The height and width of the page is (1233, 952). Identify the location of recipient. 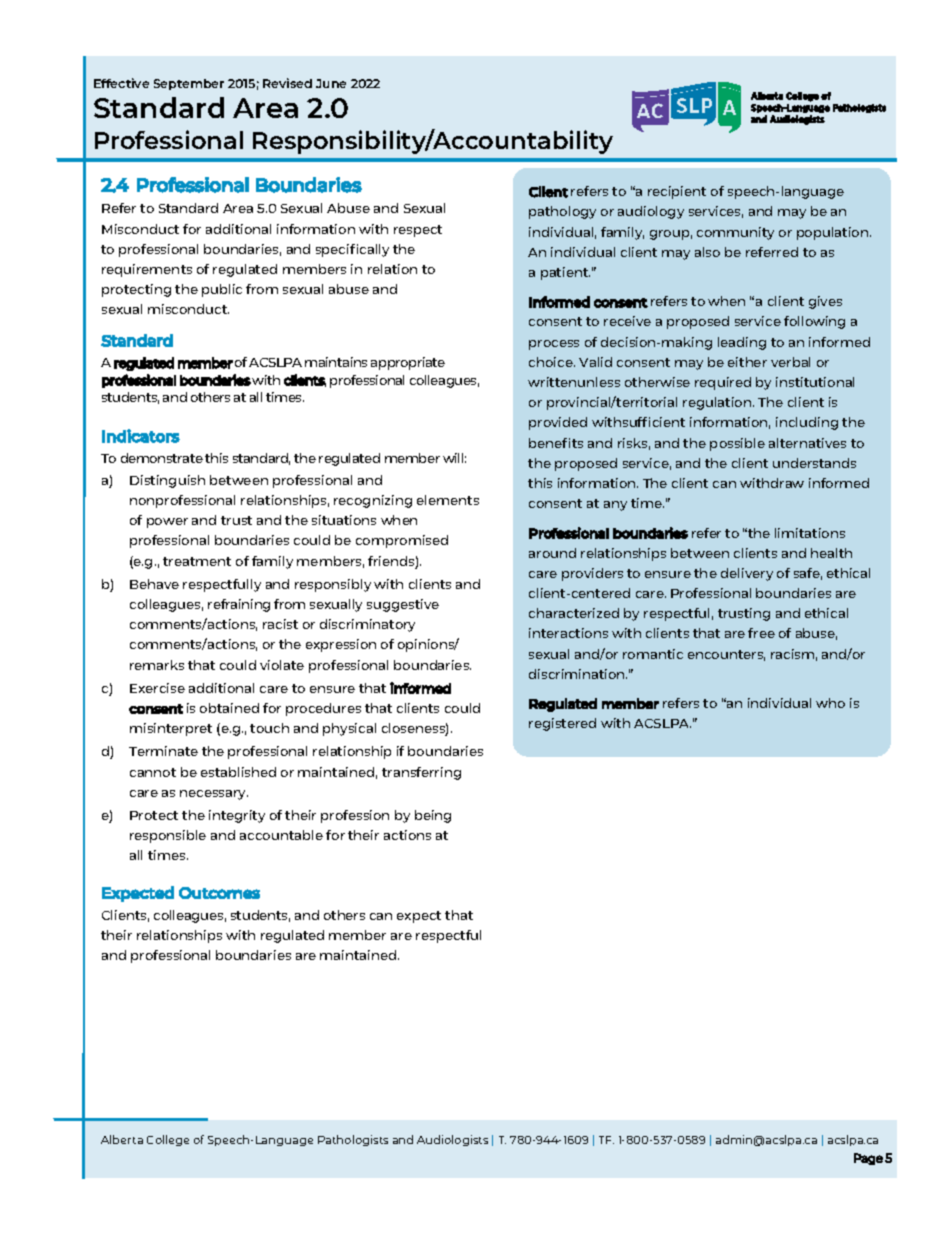
(677, 192).
